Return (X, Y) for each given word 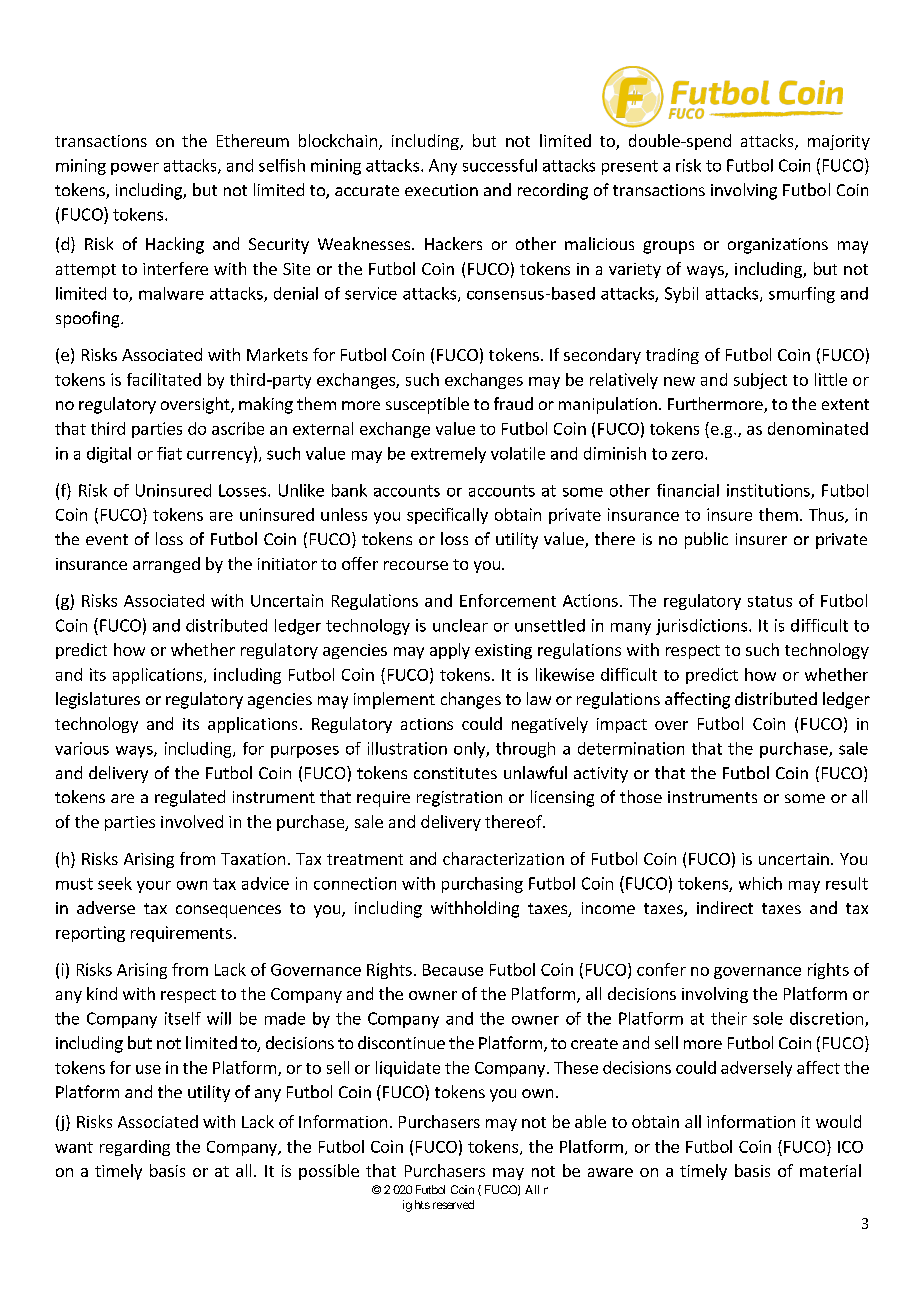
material (830, 1170)
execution (441, 190)
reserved (453, 1204)
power (135, 169)
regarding (135, 1148)
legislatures (98, 700)
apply (450, 651)
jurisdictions (703, 627)
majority (839, 142)
